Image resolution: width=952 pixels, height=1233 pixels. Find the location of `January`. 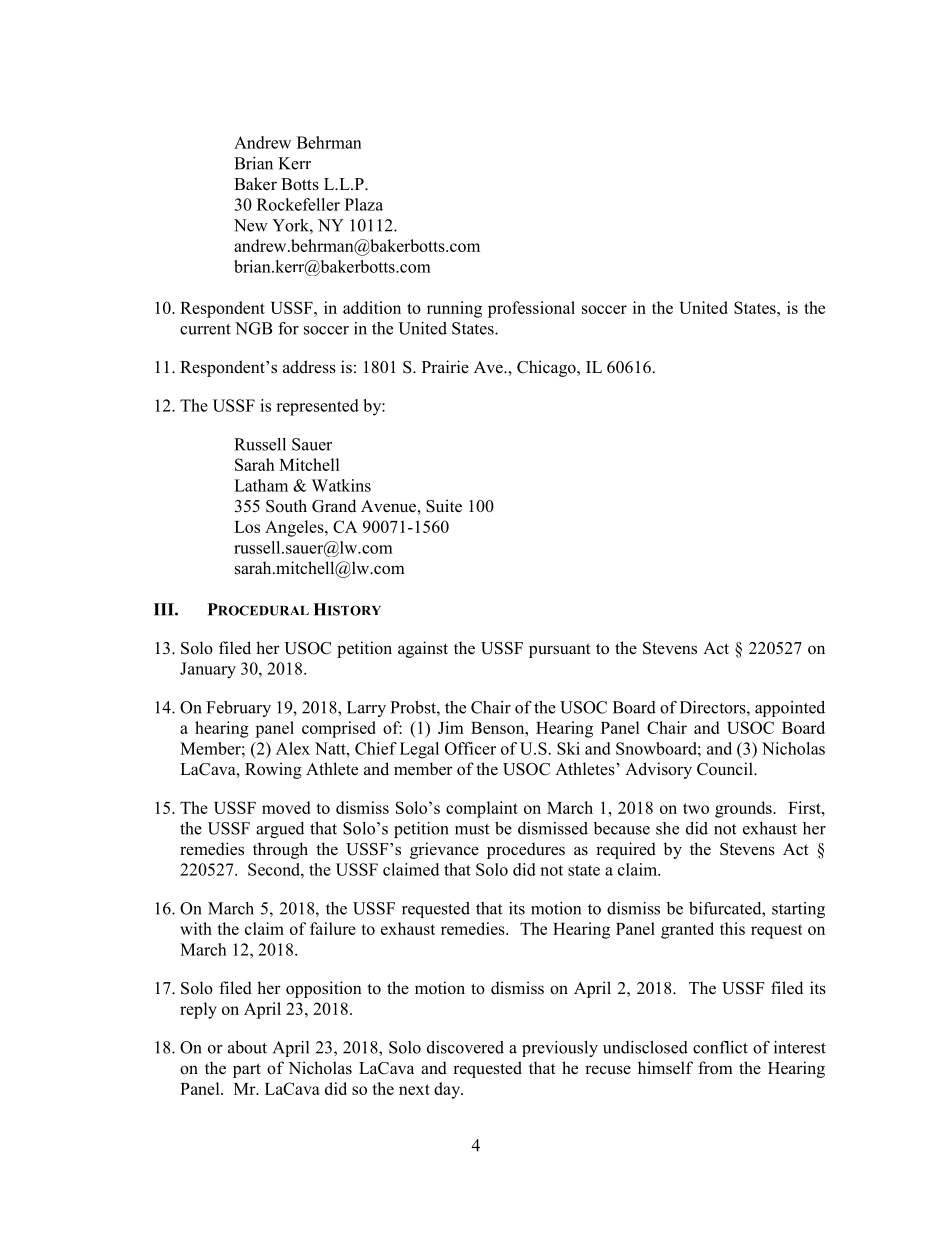

January is located at coordinates (208, 670).
